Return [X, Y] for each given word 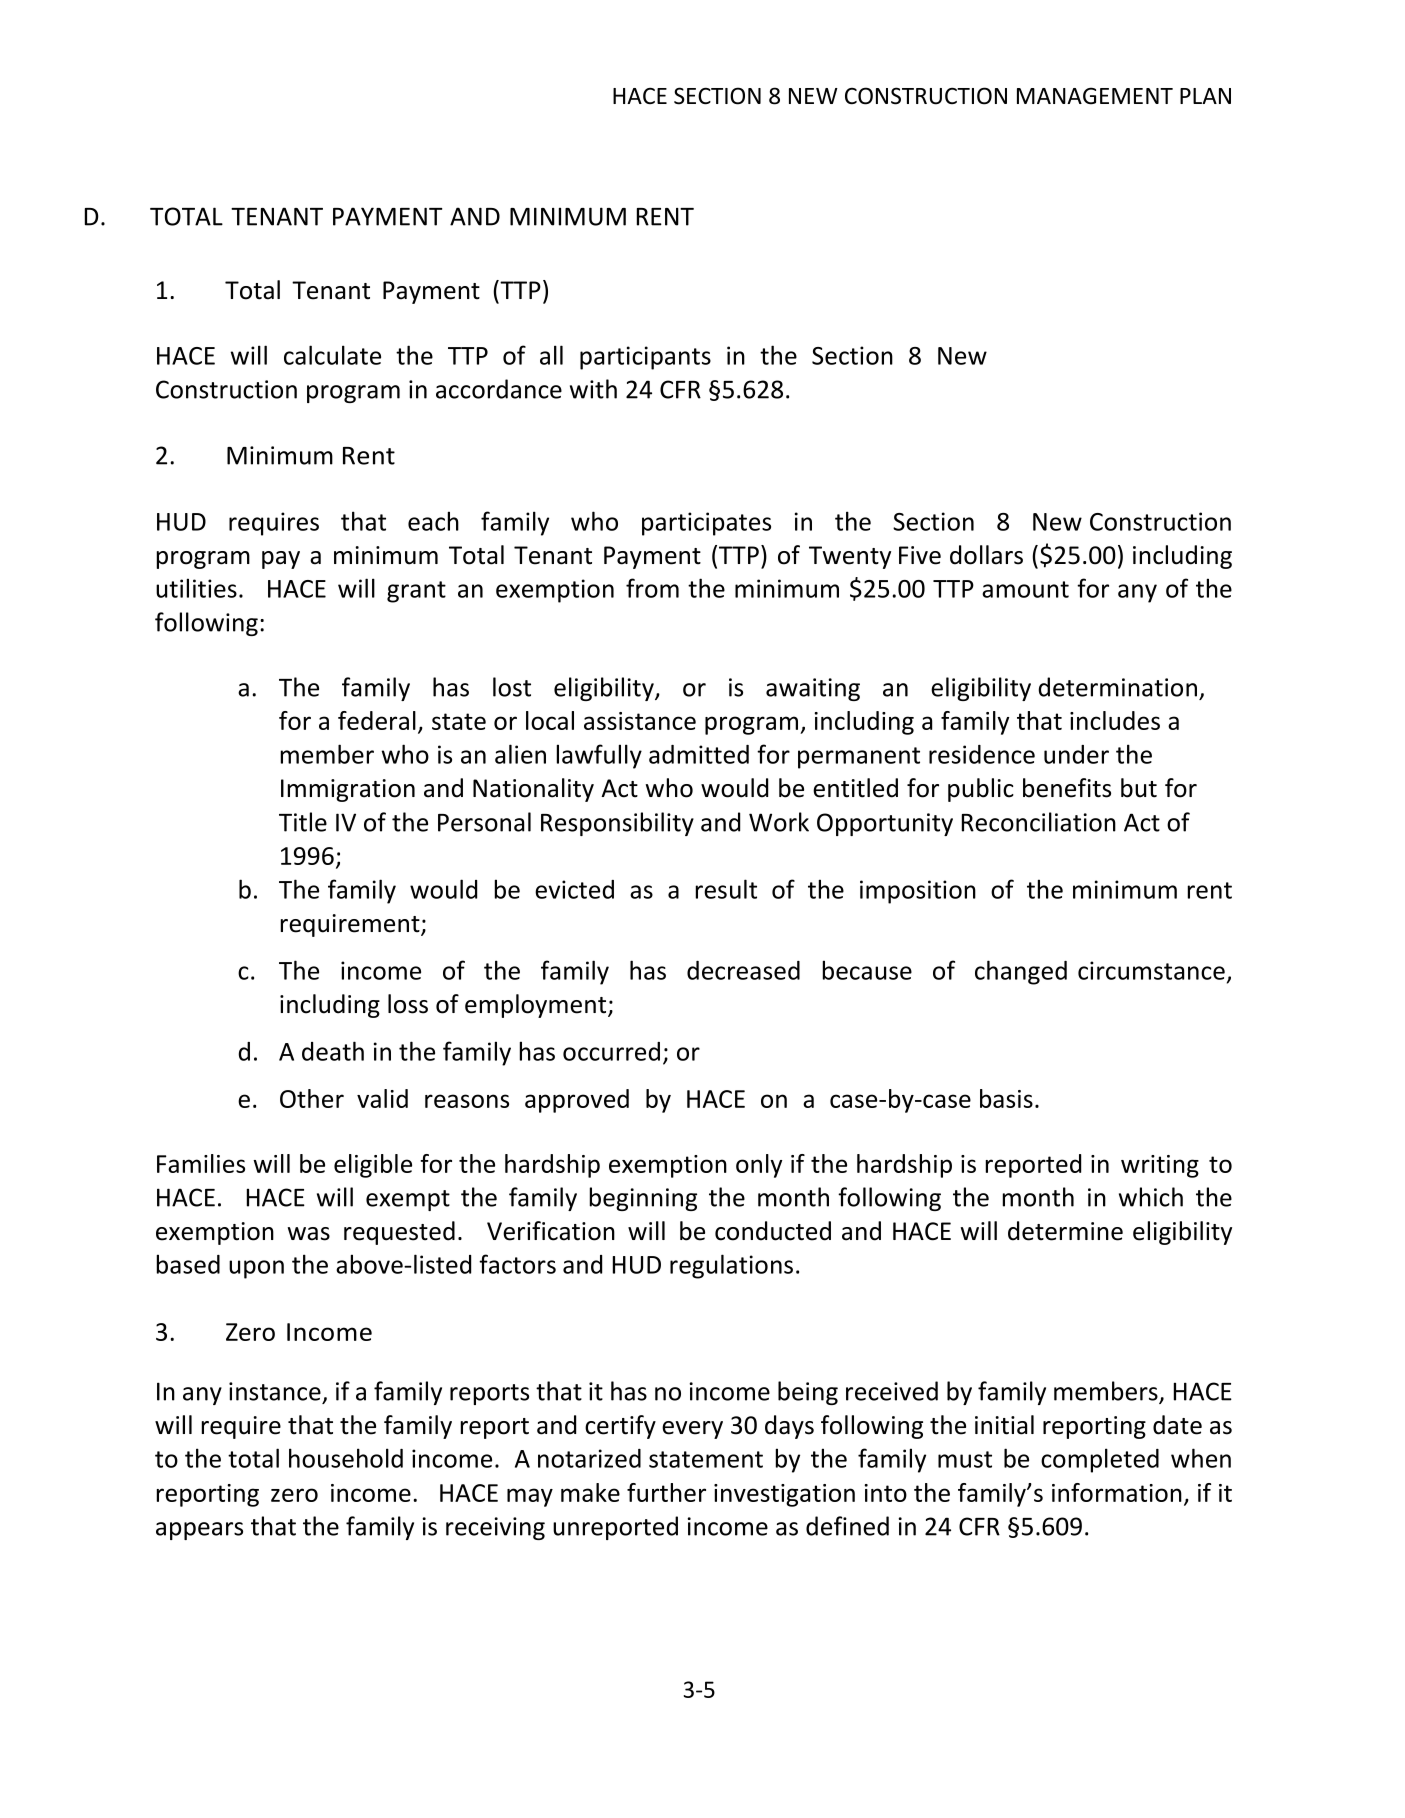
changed [1021, 972]
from [652, 588]
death [333, 1051]
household [346, 1458]
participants [645, 358]
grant [416, 592]
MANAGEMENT [1095, 96]
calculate [332, 355]
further [666, 1492]
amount [1025, 589]
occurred [611, 1051]
